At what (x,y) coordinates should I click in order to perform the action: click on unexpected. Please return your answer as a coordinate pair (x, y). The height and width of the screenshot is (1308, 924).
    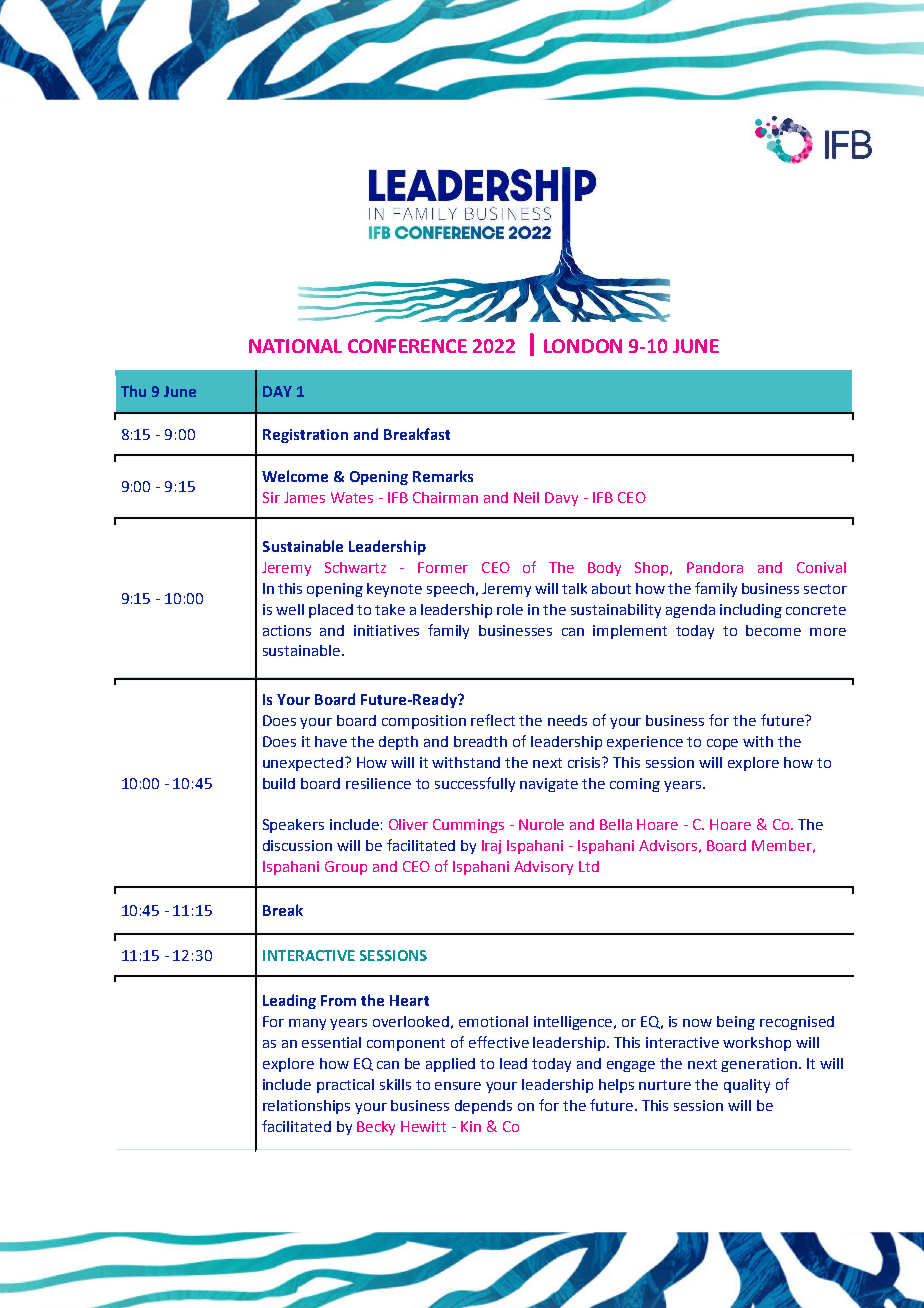
    Looking at the image, I should click on (304, 764).
